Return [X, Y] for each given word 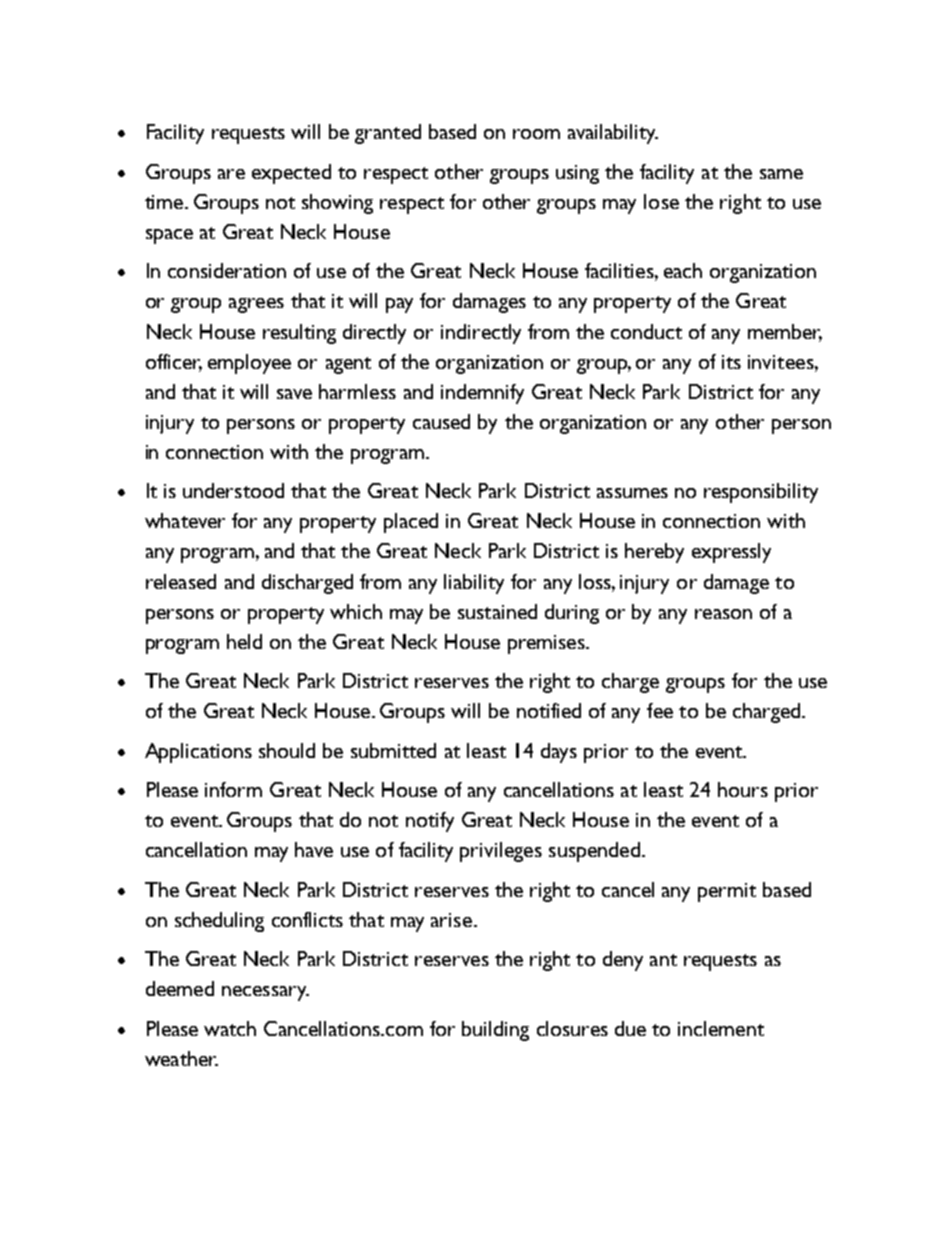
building [495, 1031]
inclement [721, 1028]
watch [230, 1028]
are [231, 174]
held [244, 641]
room [536, 134]
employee [249, 364]
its [731, 362]
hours [743, 789]
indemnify [482, 394]
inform [233, 789]
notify [430, 822]
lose [661, 201]
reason [723, 614]
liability [474, 584]
